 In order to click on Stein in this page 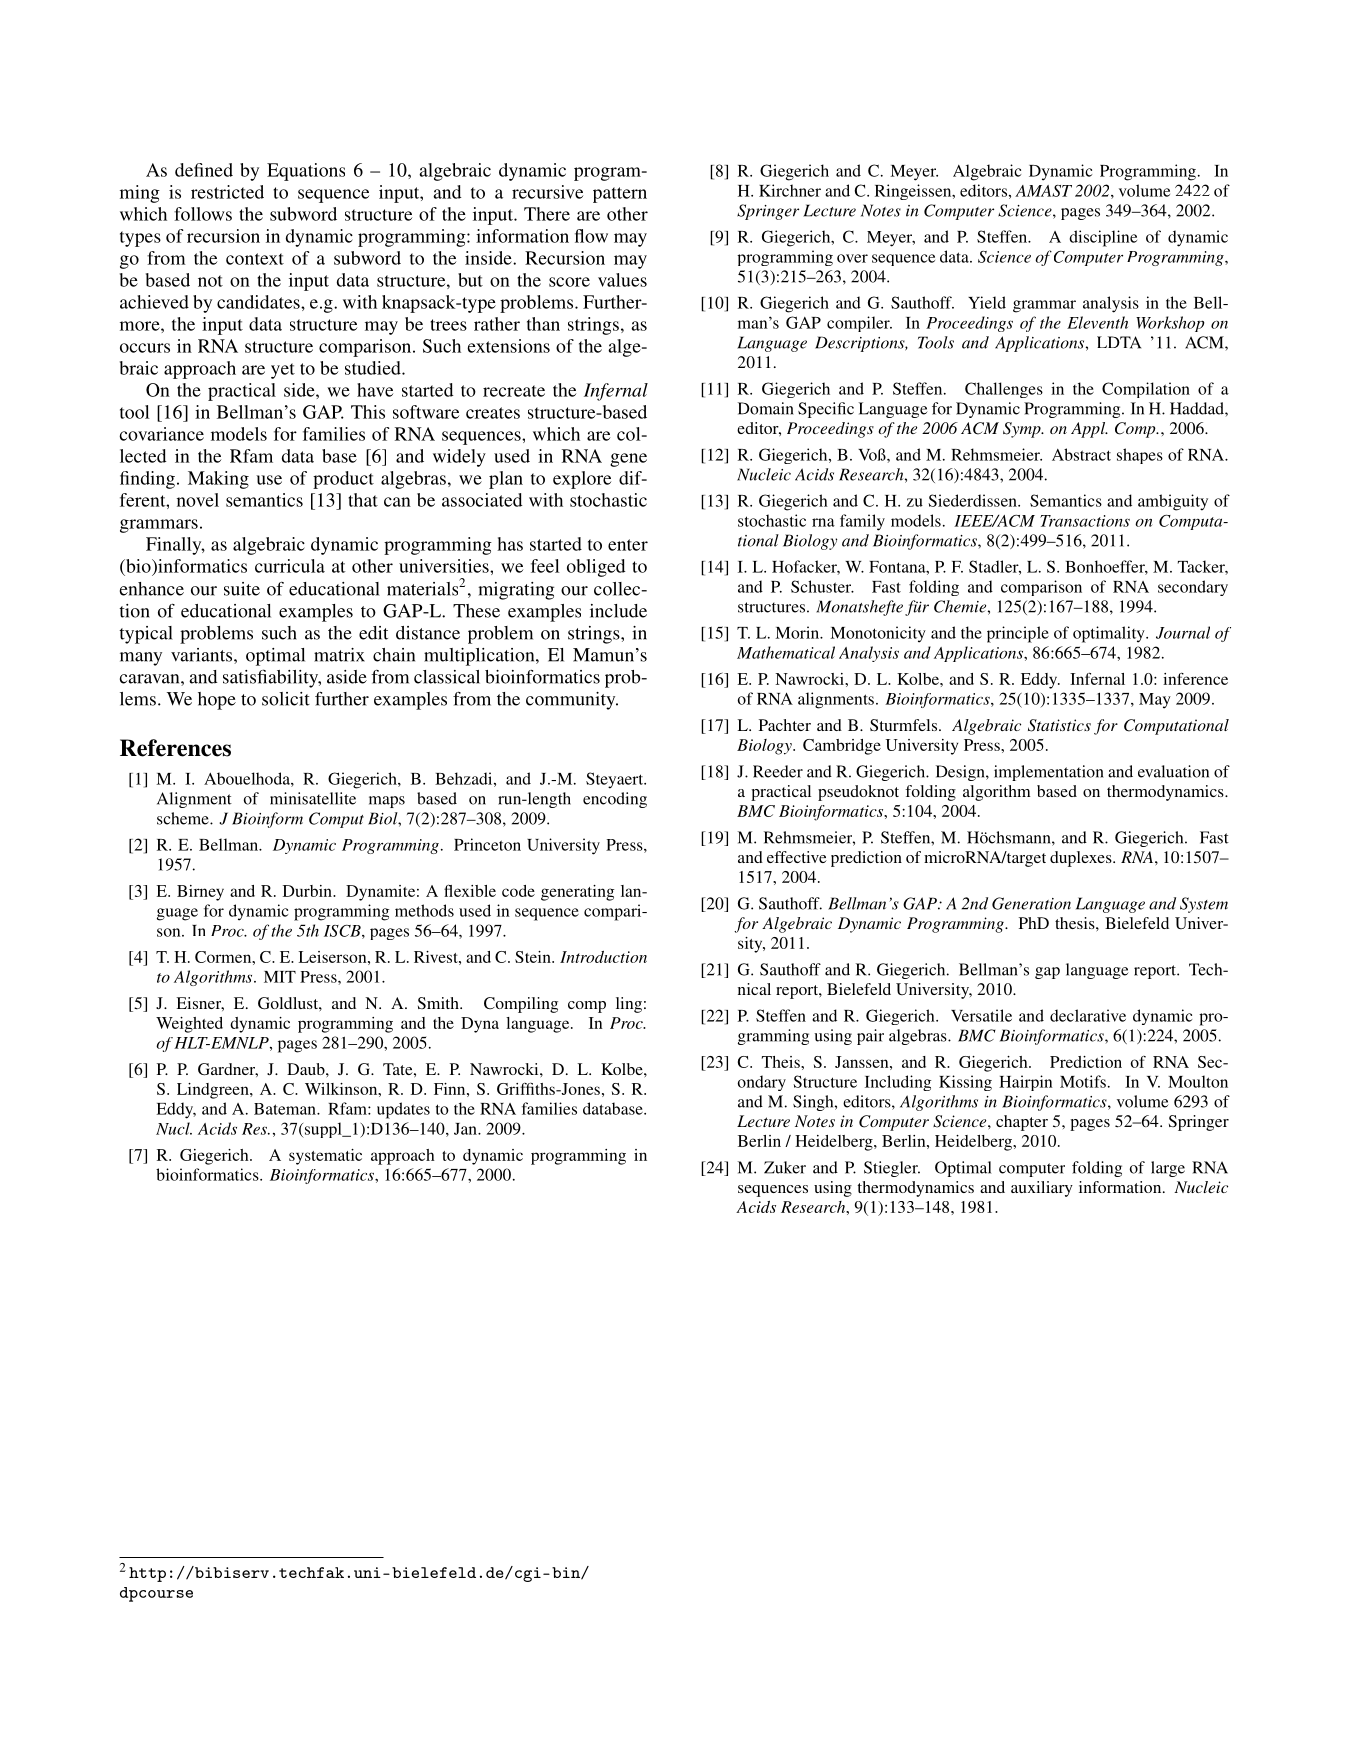, I will do `click(534, 957)`.
